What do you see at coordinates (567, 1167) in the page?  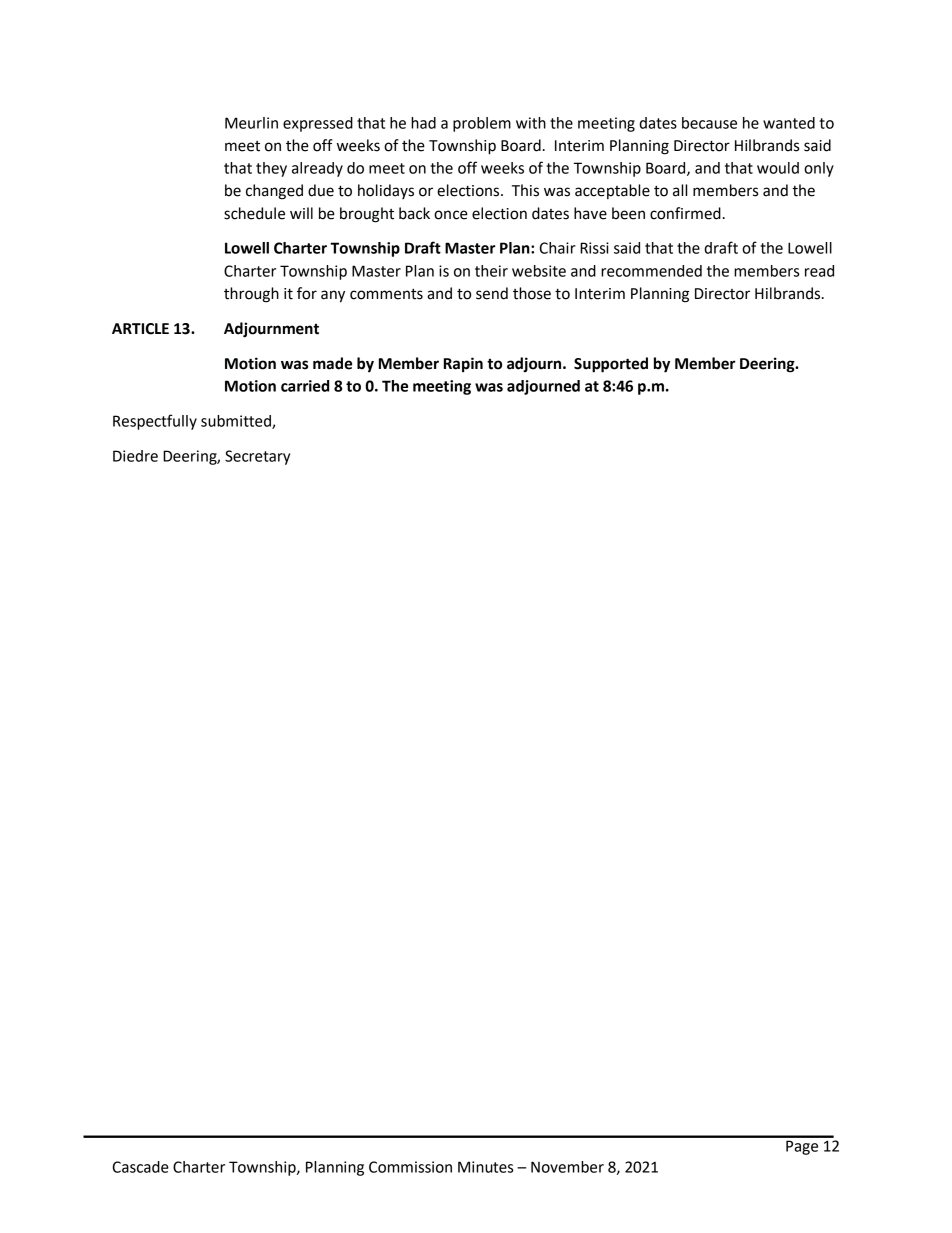 I see `November` at bounding box center [567, 1167].
